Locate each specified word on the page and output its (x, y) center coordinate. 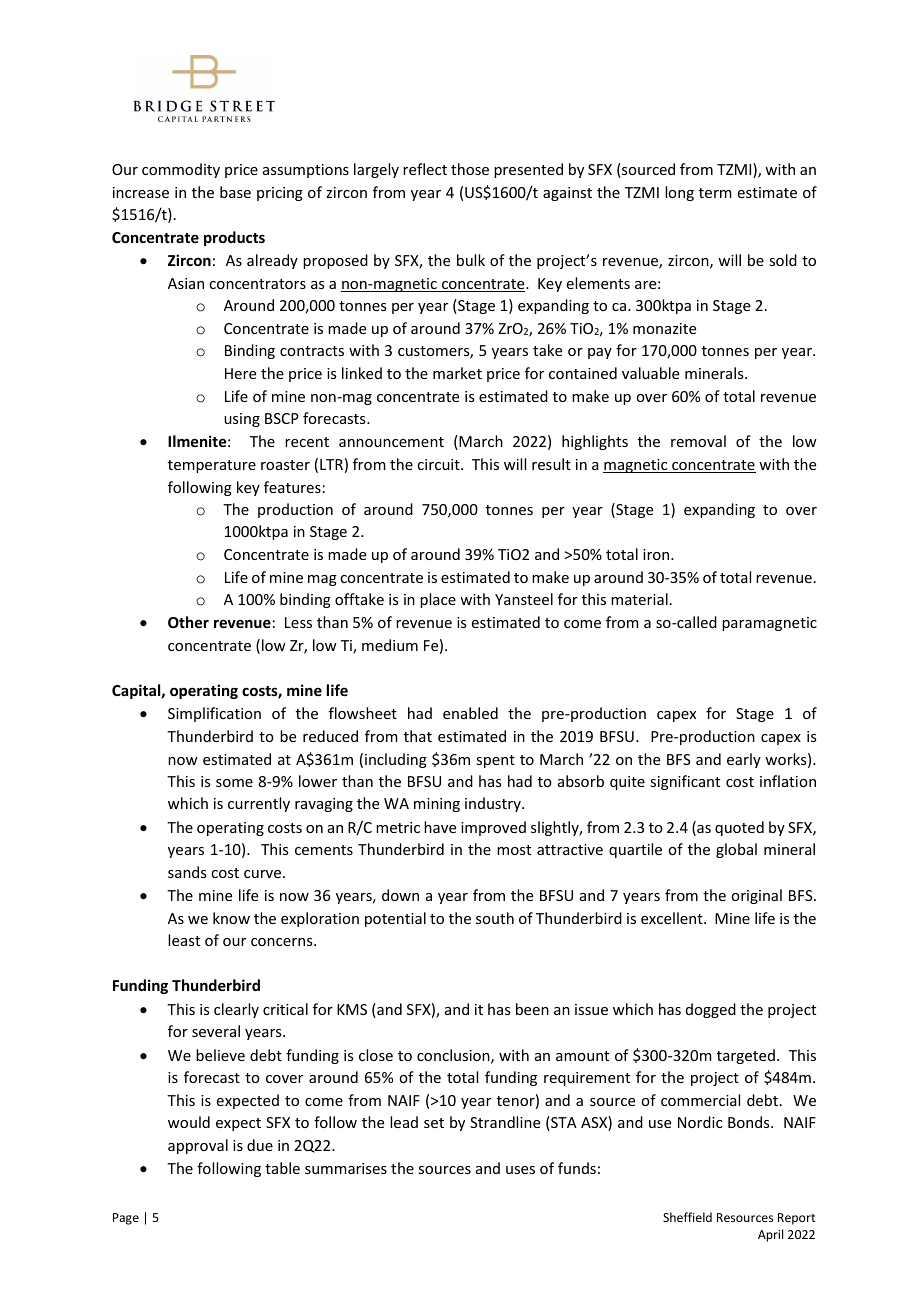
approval (198, 1146)
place (438, 600)
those (470, 169)
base (235, 192)
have (440, 827)
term (715, 193)
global (736, 850)
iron (657, 554)
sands (187, 872)
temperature (212, 466)
